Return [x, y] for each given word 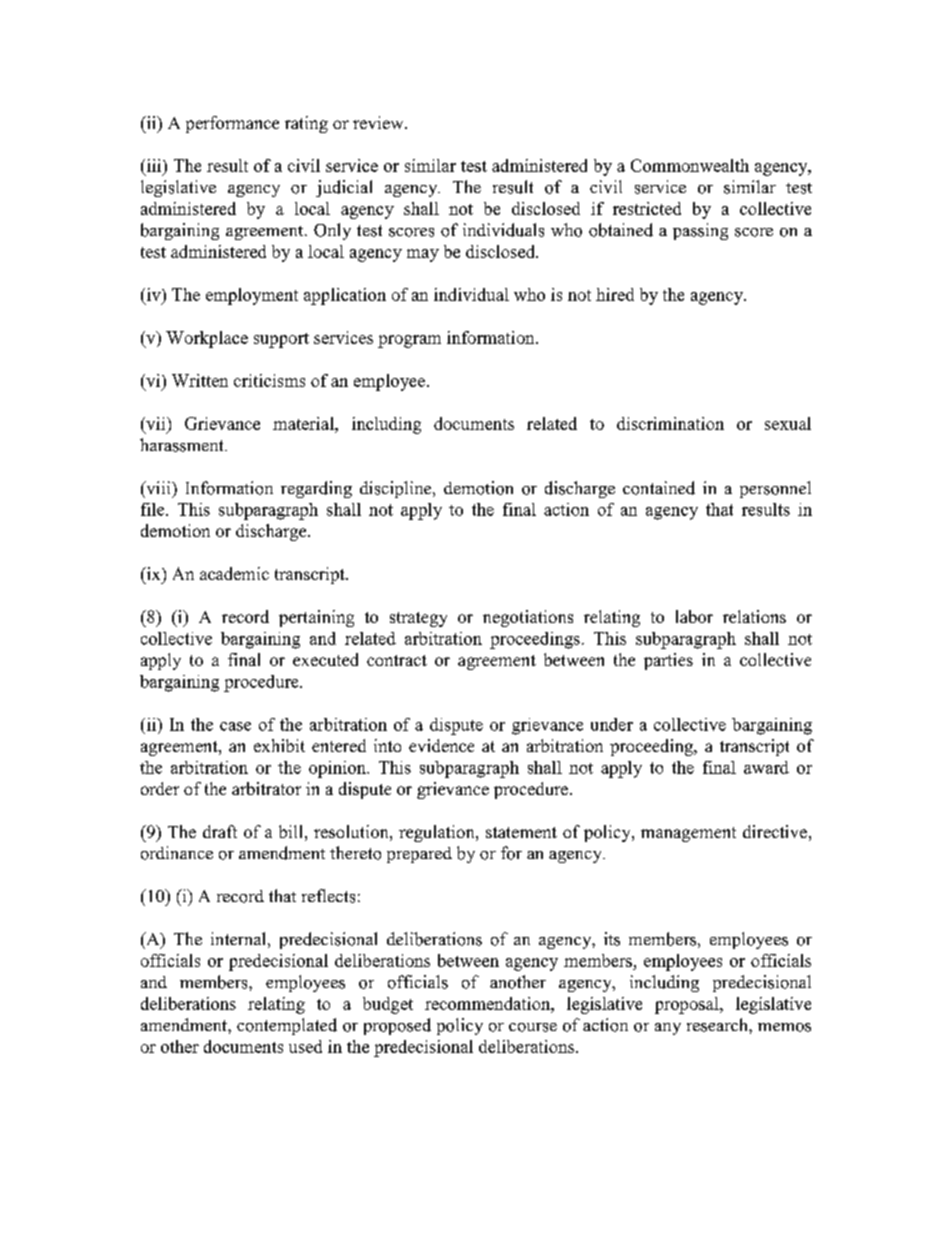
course [533, 1027]
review [379, 122]
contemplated [287, 1026]
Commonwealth [690, 165]
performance [232, 124]
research [718, 1025]
